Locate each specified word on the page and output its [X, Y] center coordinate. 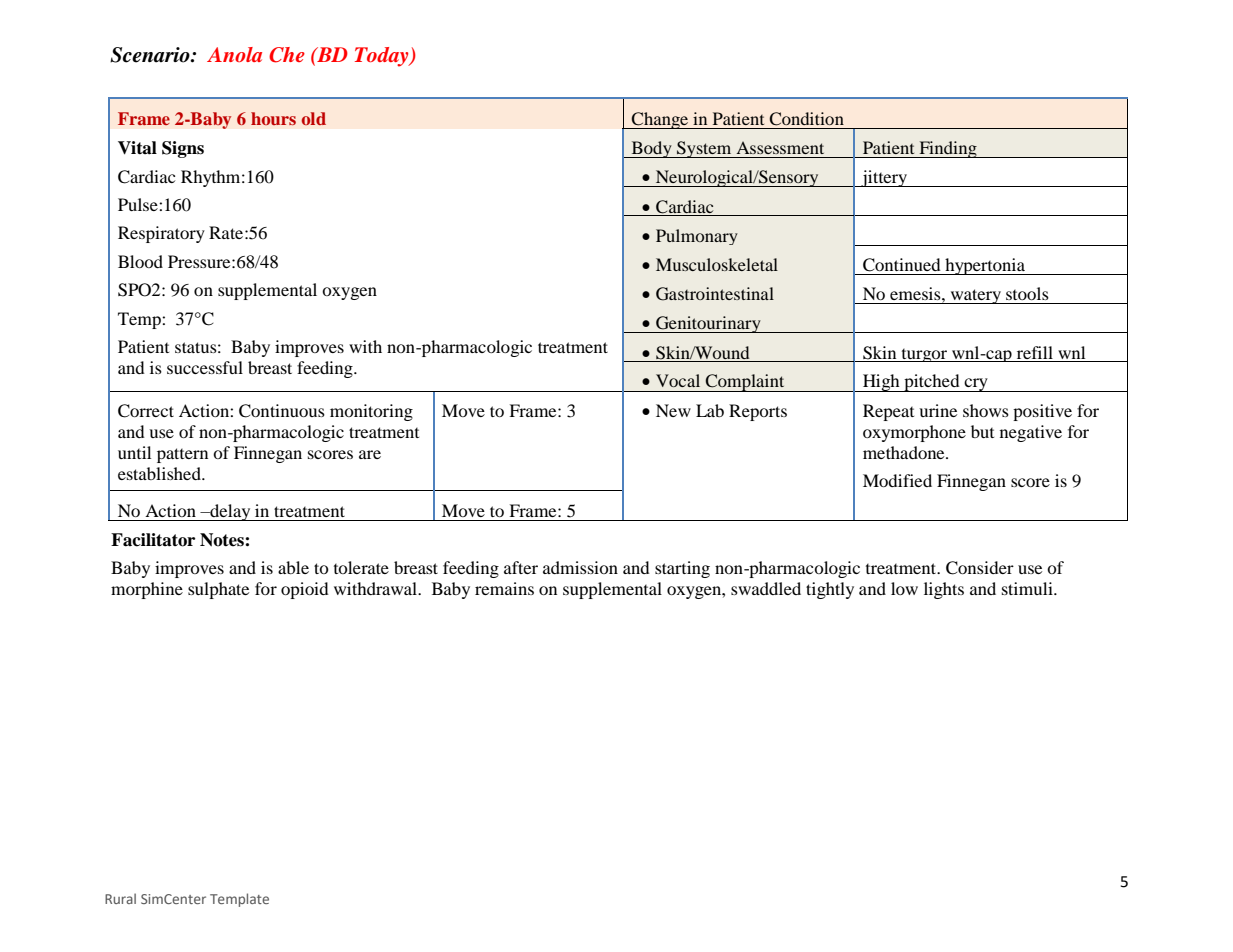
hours [273, 118]
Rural [120, 898]
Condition [806, 119]
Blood [140, 261]
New [673, 410]
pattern [182, 455]
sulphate [218, 590]
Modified [897, 480]
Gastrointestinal [715, 294]
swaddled [766, 588]
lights [944, 590]
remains [504, 588]
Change [660, 120]
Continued [902, 265]
